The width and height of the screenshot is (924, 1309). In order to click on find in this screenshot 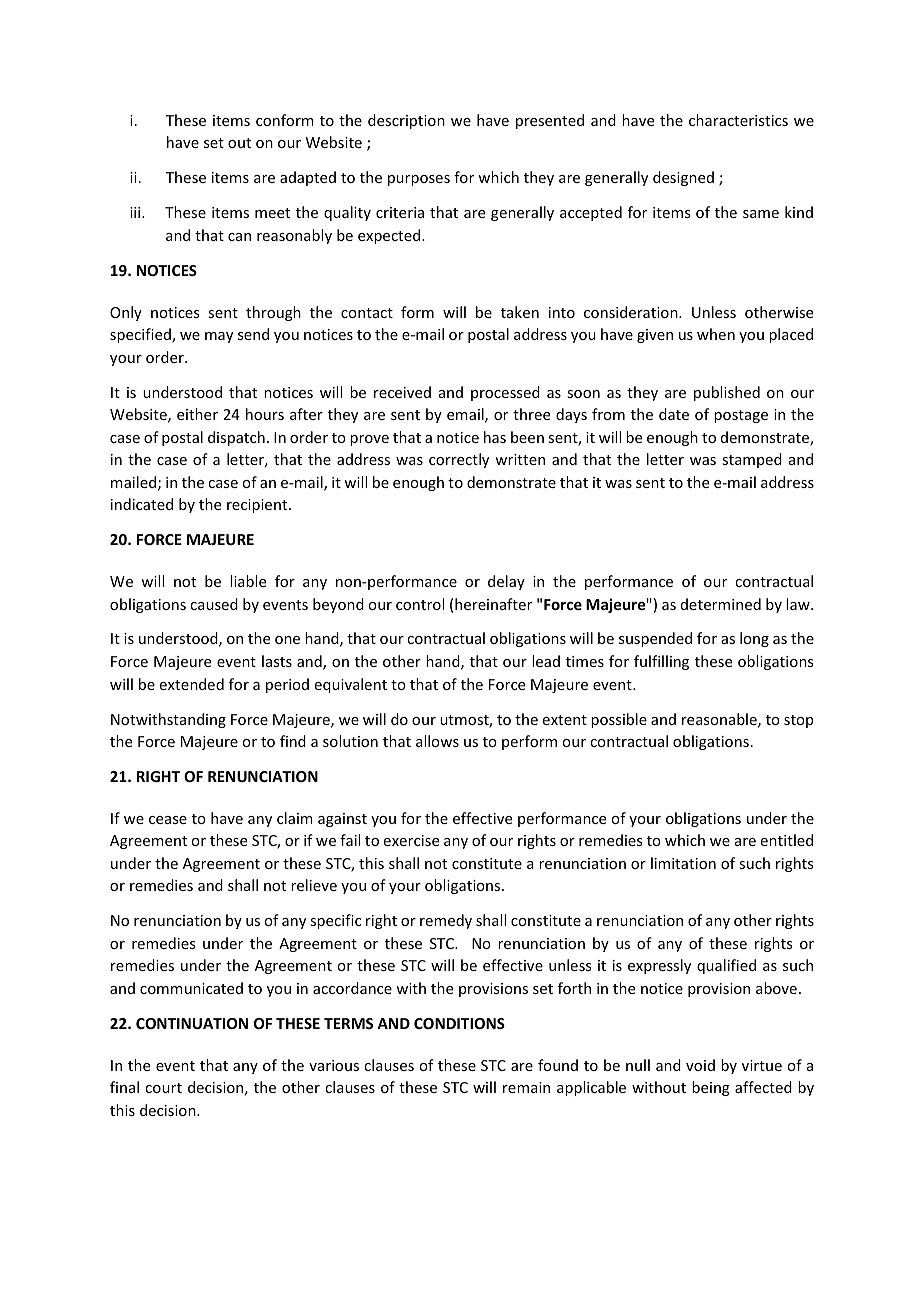, I will do `click(293, 741)`.
